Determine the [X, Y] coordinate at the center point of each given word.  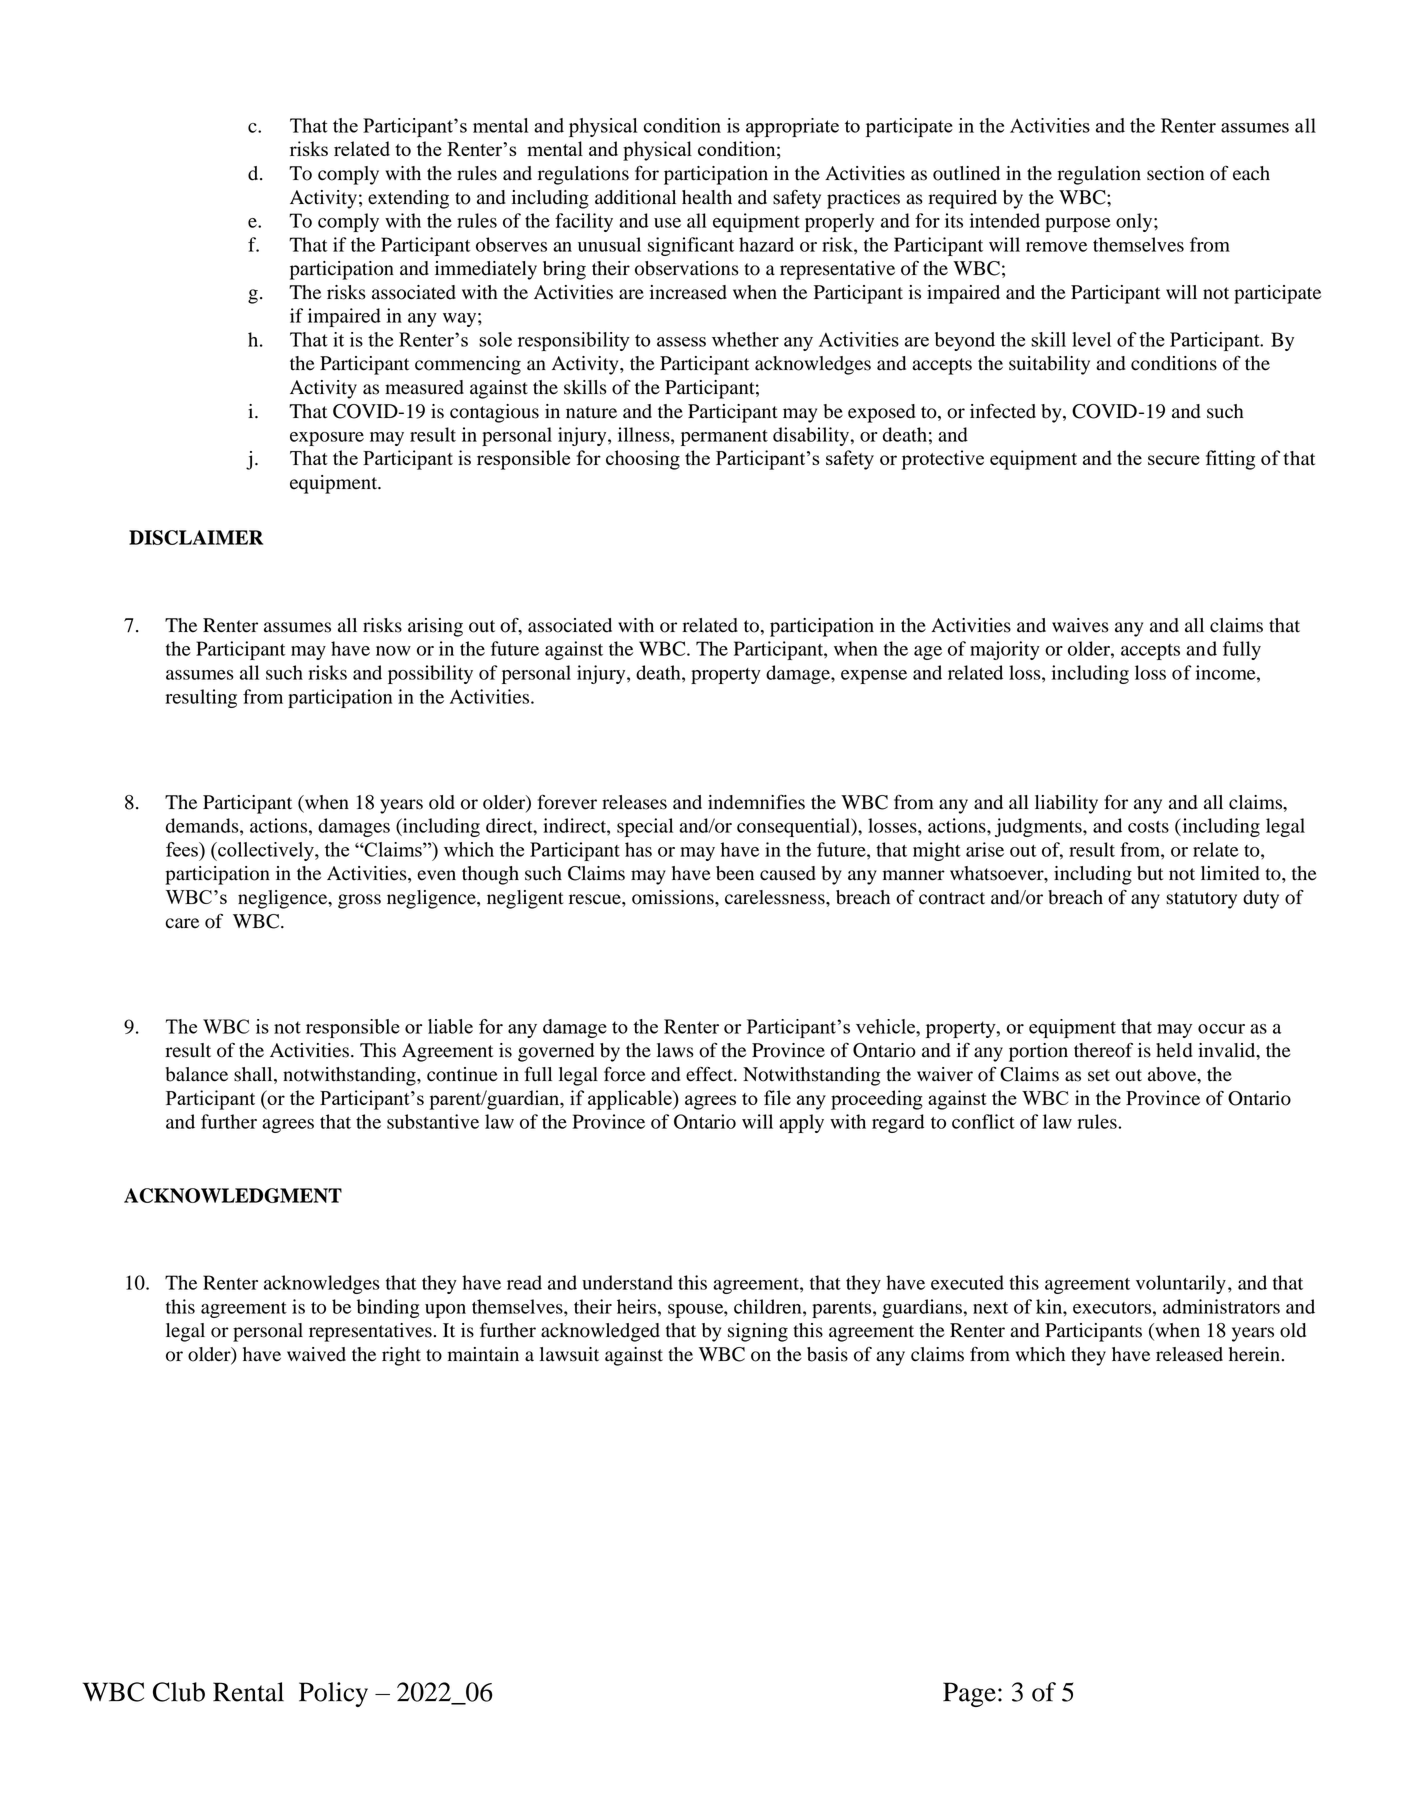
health [707, 197]
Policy [333, 1694]
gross [359, 901]
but [1150, 873]
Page [969, 1694]
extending [408, 199]
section [1175, 173]
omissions [674, 897]
